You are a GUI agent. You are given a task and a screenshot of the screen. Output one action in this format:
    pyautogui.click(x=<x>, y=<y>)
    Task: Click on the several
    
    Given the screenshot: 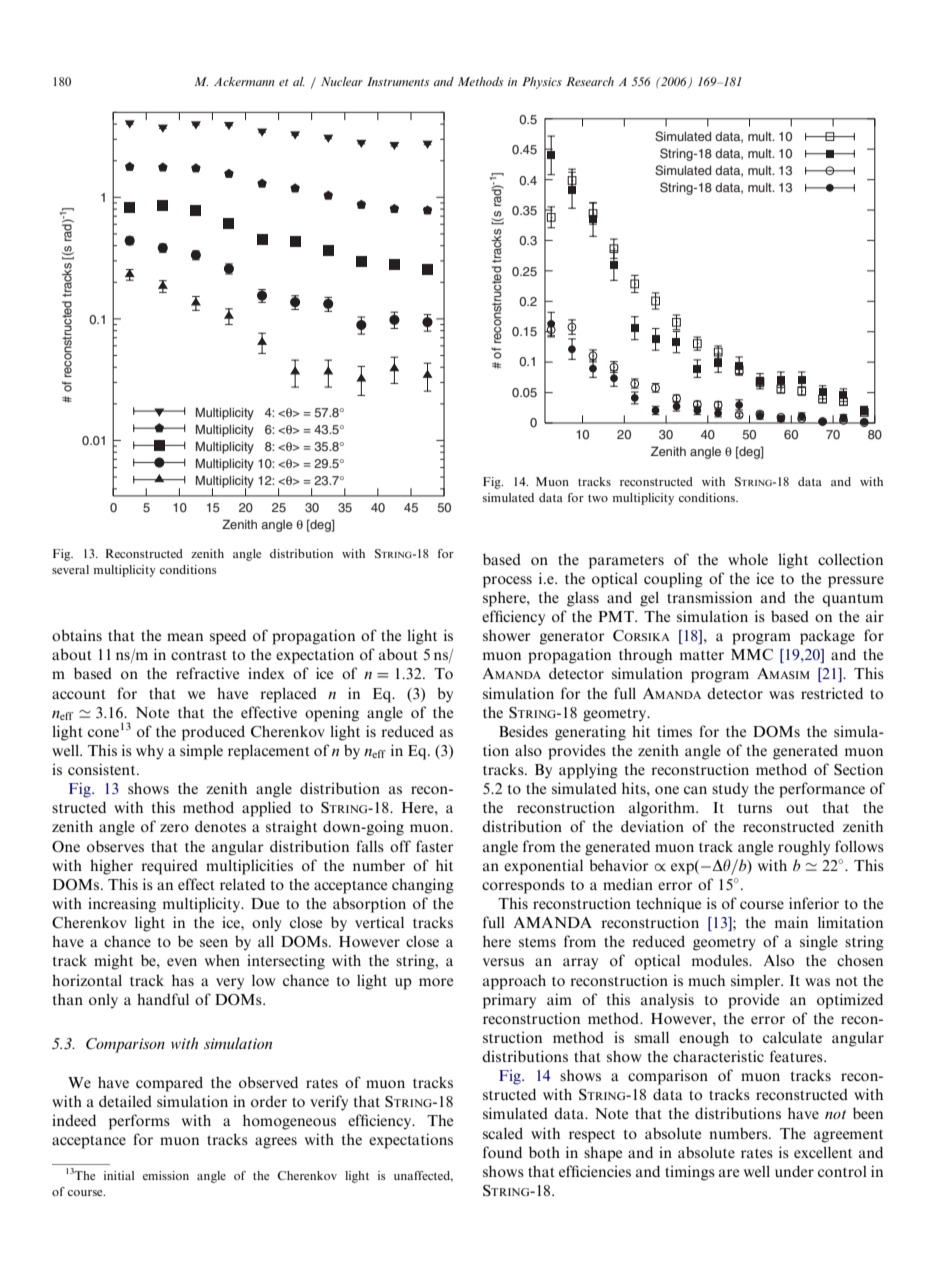 What is the action you would take?
    pyautogui.click(x=70, y=569)
